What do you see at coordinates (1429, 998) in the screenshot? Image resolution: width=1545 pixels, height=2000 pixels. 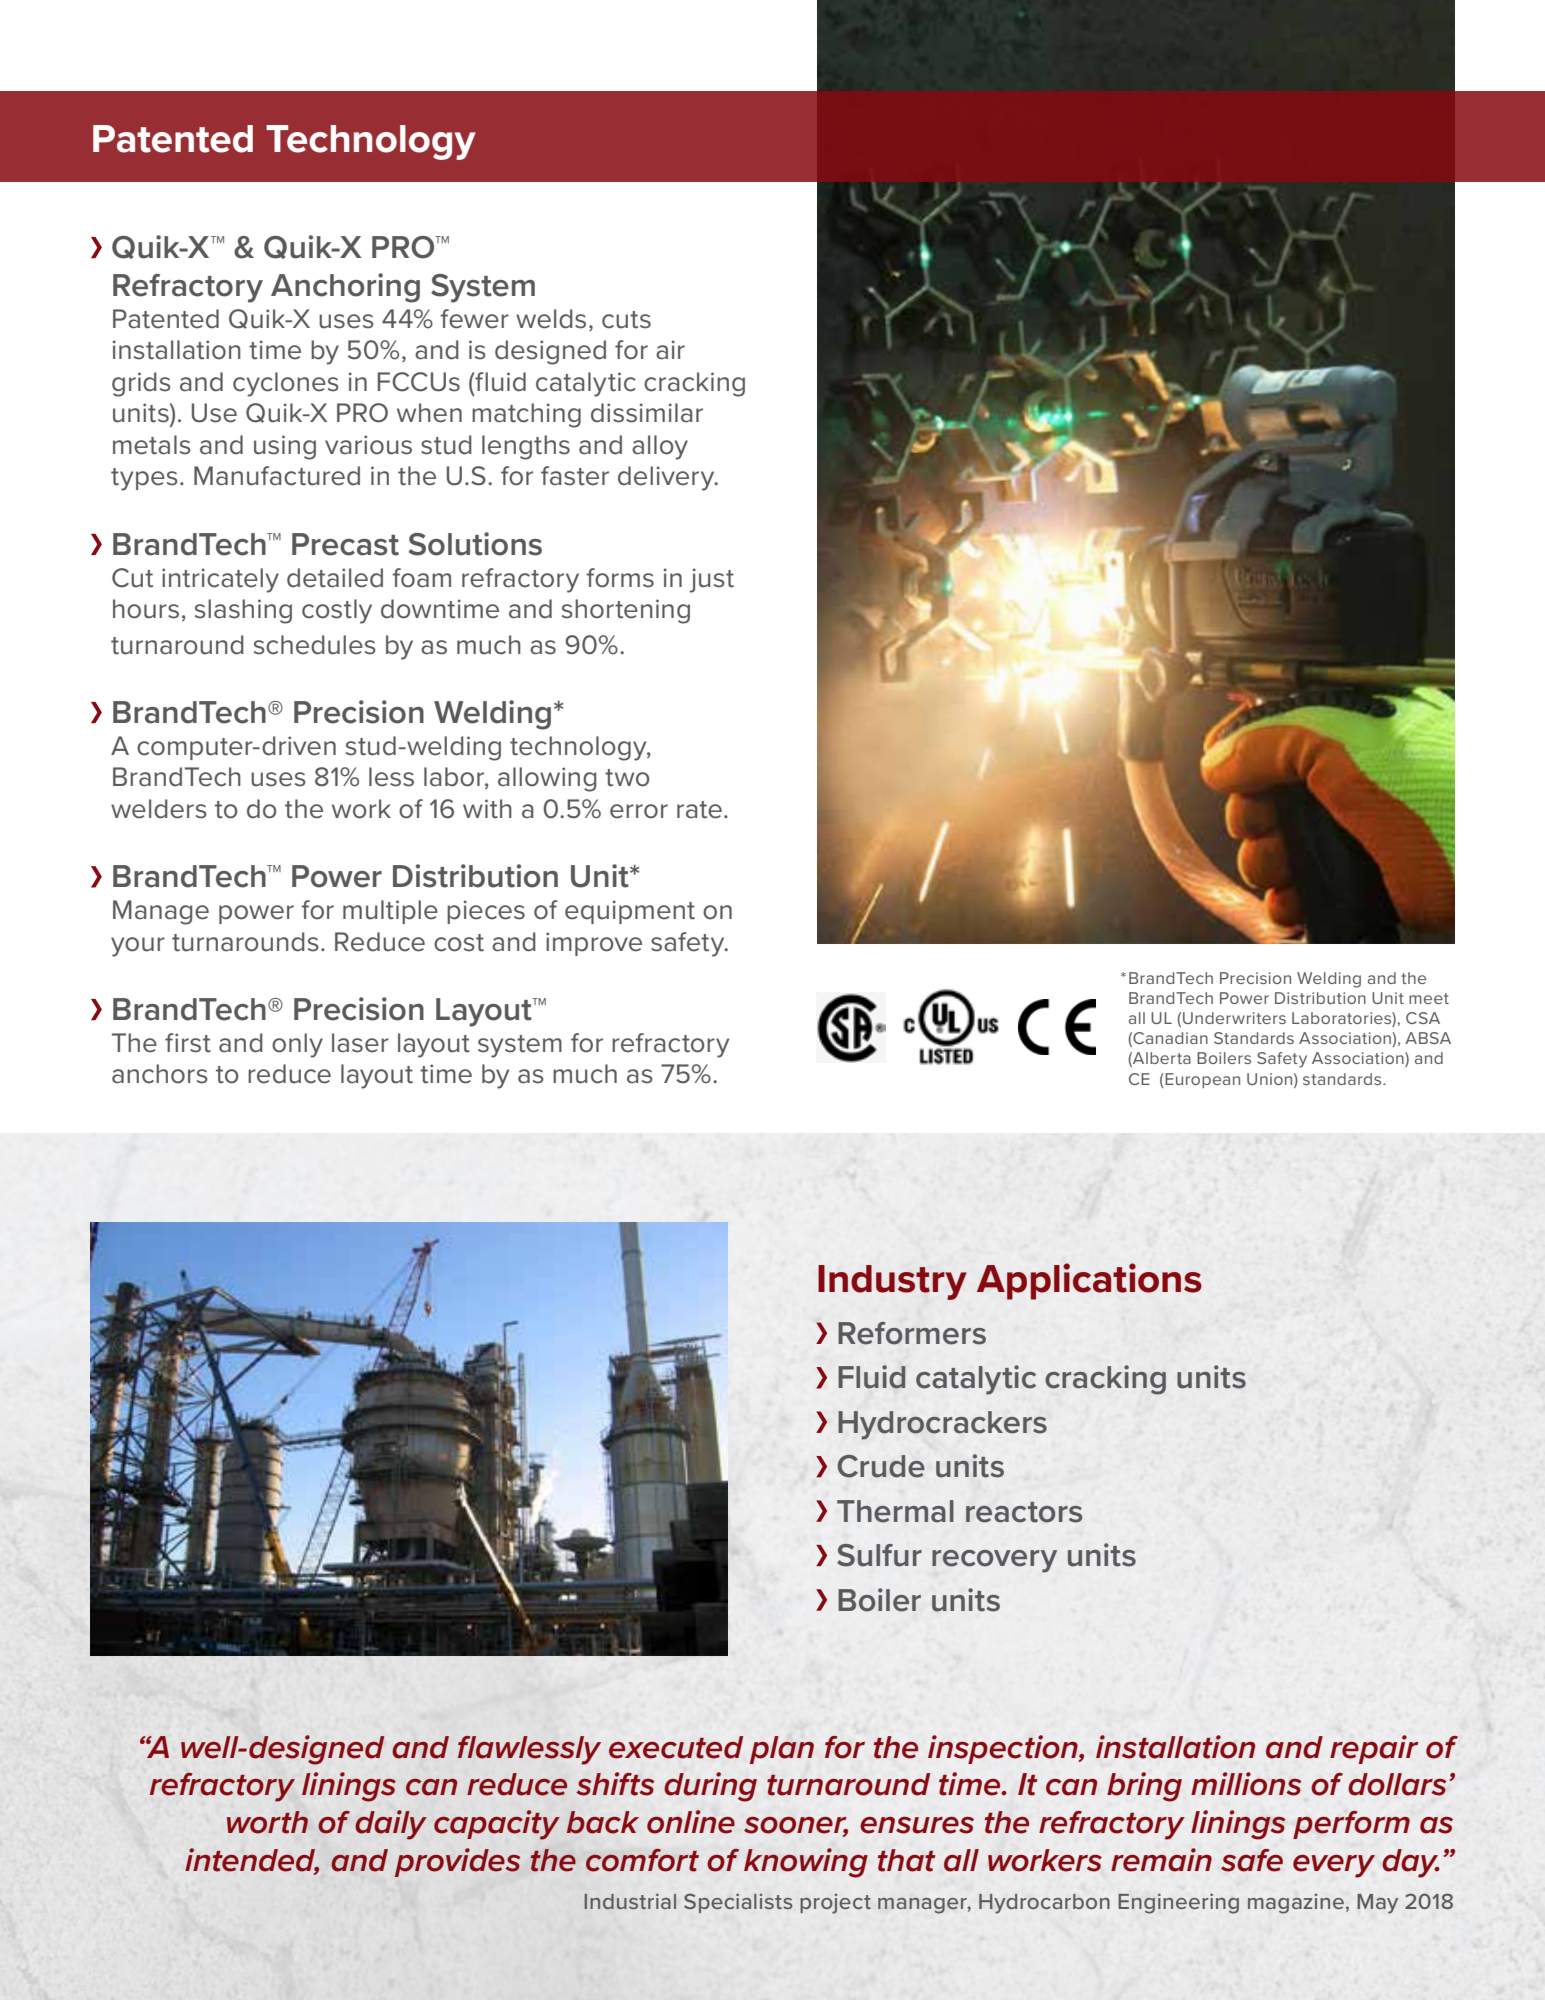 I see `meet` at bounding box center [1429, 998].
